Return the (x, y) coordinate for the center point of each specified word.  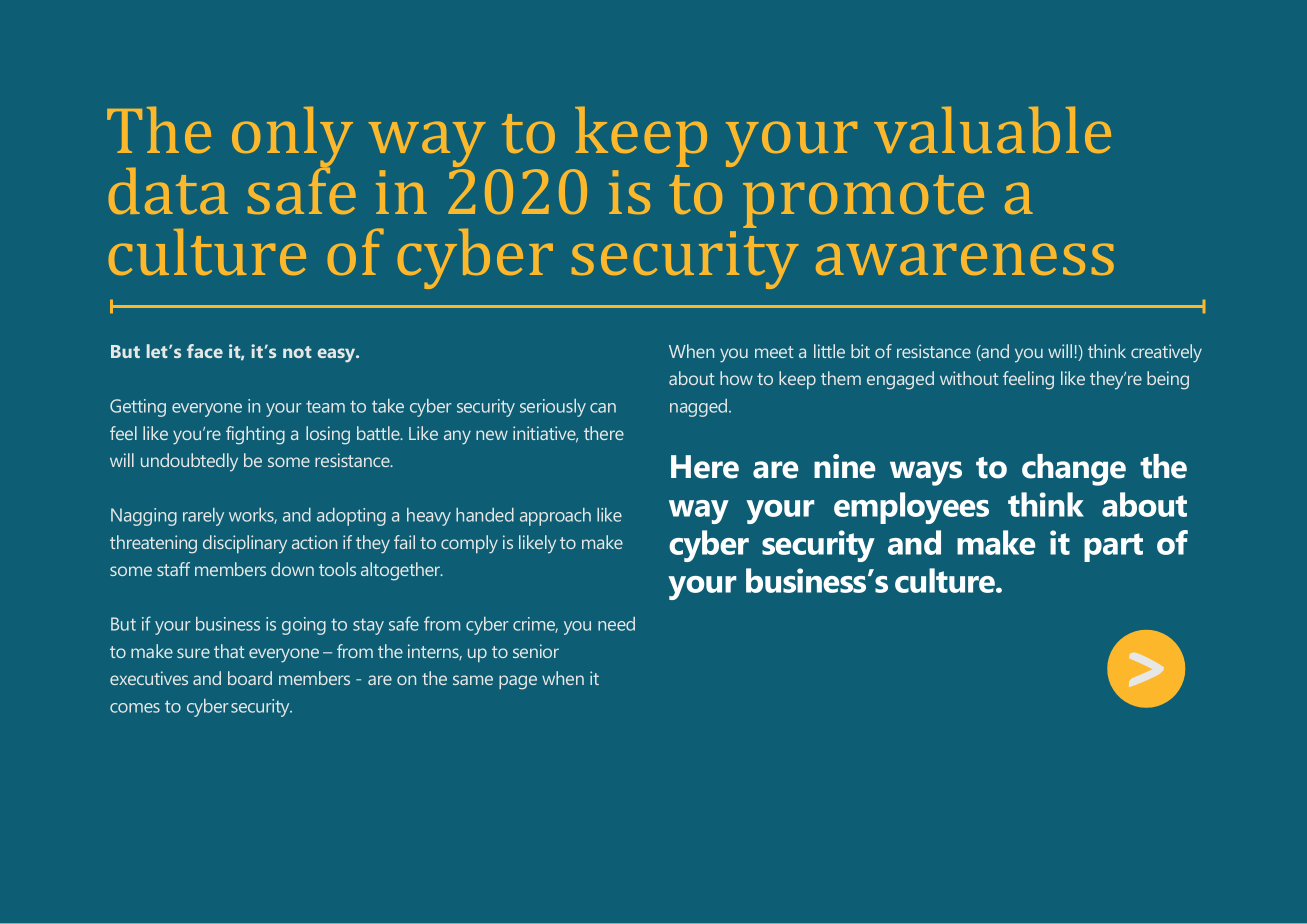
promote (863, 201)
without (969, 378)
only (292, 138)
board (250, 678)
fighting (255, 435)
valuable (992, 129)
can (603, 408)
